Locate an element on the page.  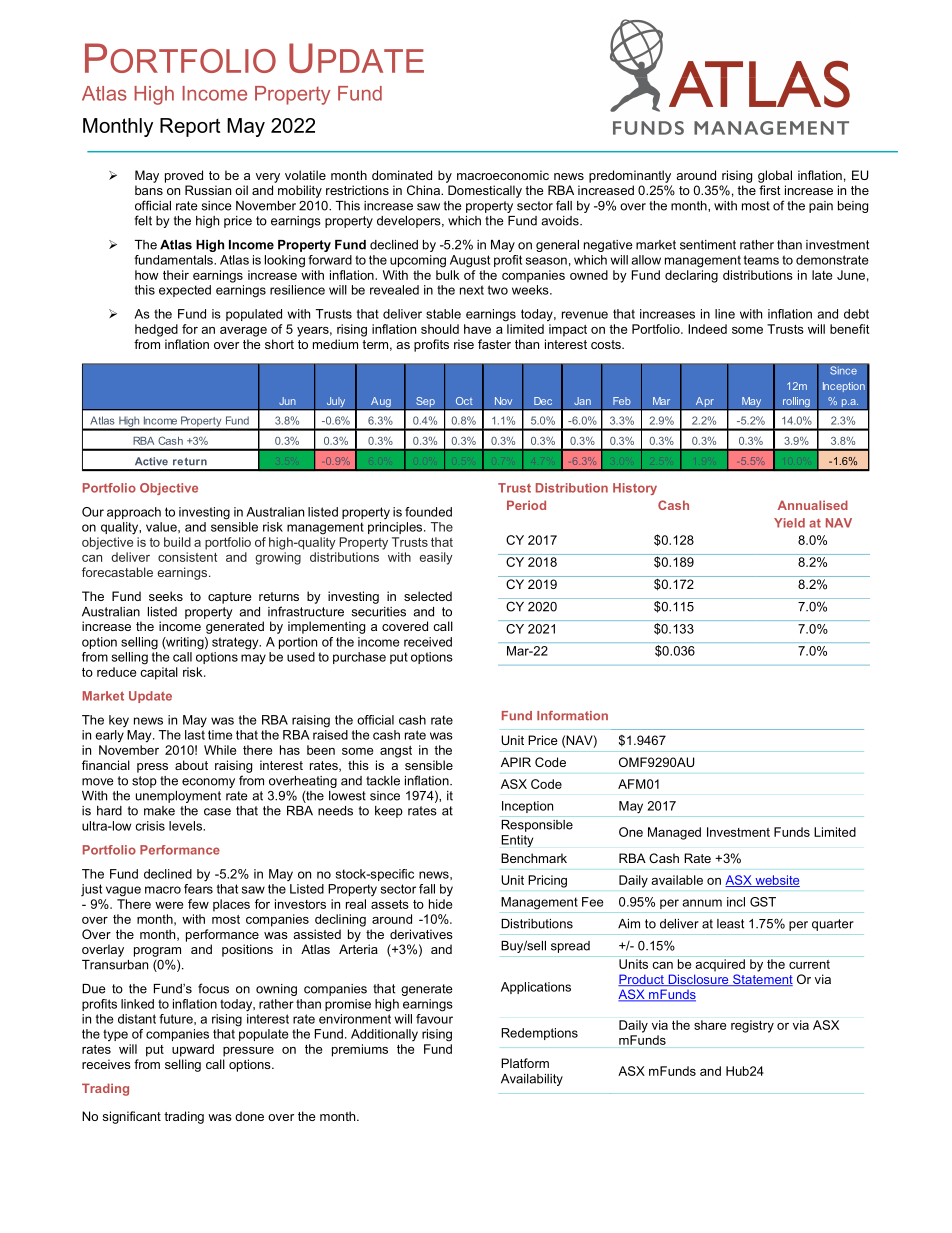
Yield is located at coordinates (789, 523).
